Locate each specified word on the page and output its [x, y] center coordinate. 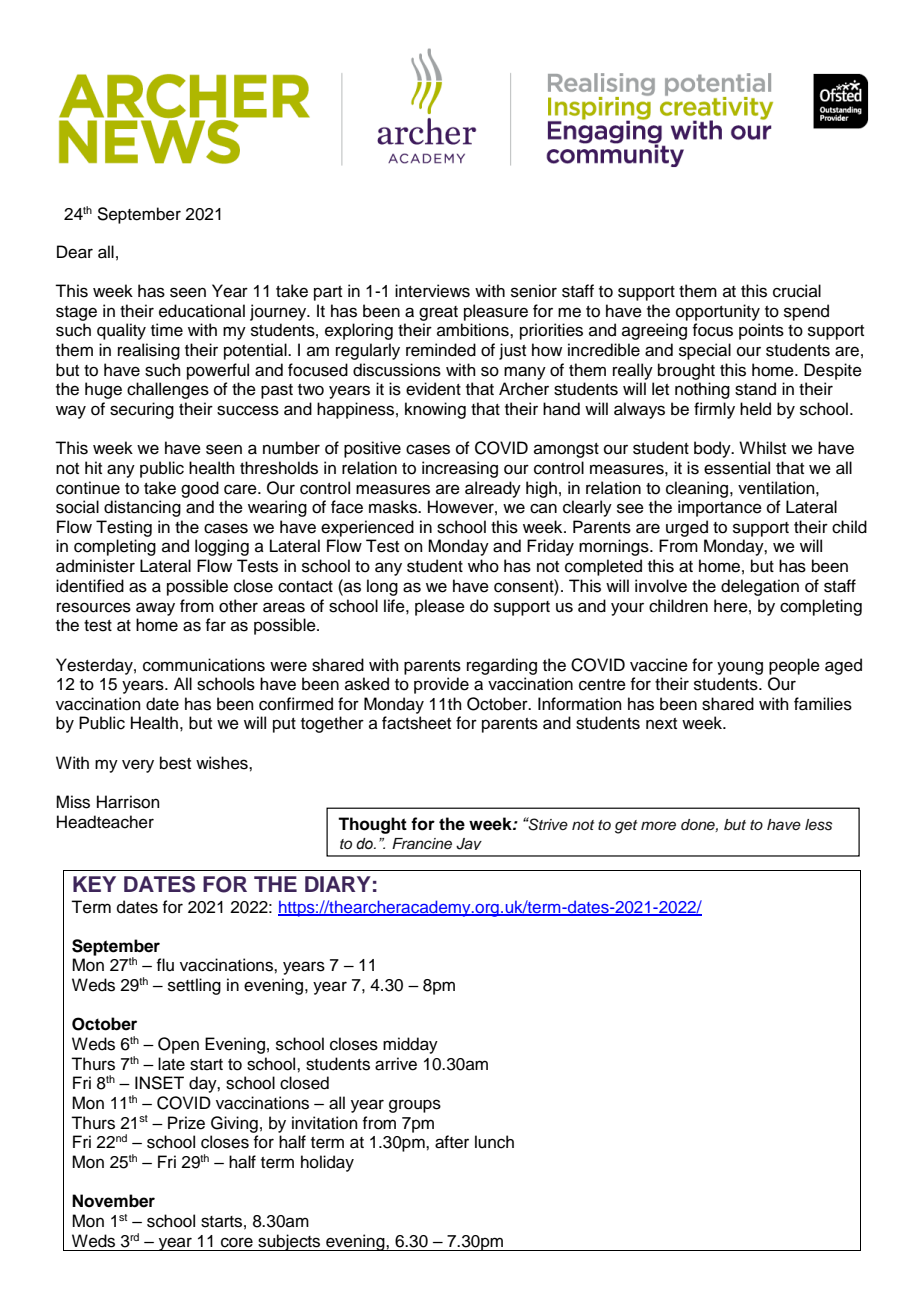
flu [165, 965]
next [661, 724]
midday [410, 1045]
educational [202, 311]
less [818, 825]
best [175, 763]
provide [441, 685]
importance [720, 508]
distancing [142, 508]
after [452, 1142]
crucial [797, 291]
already [493, 489]
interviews [432, 291]
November [113, 1201]
